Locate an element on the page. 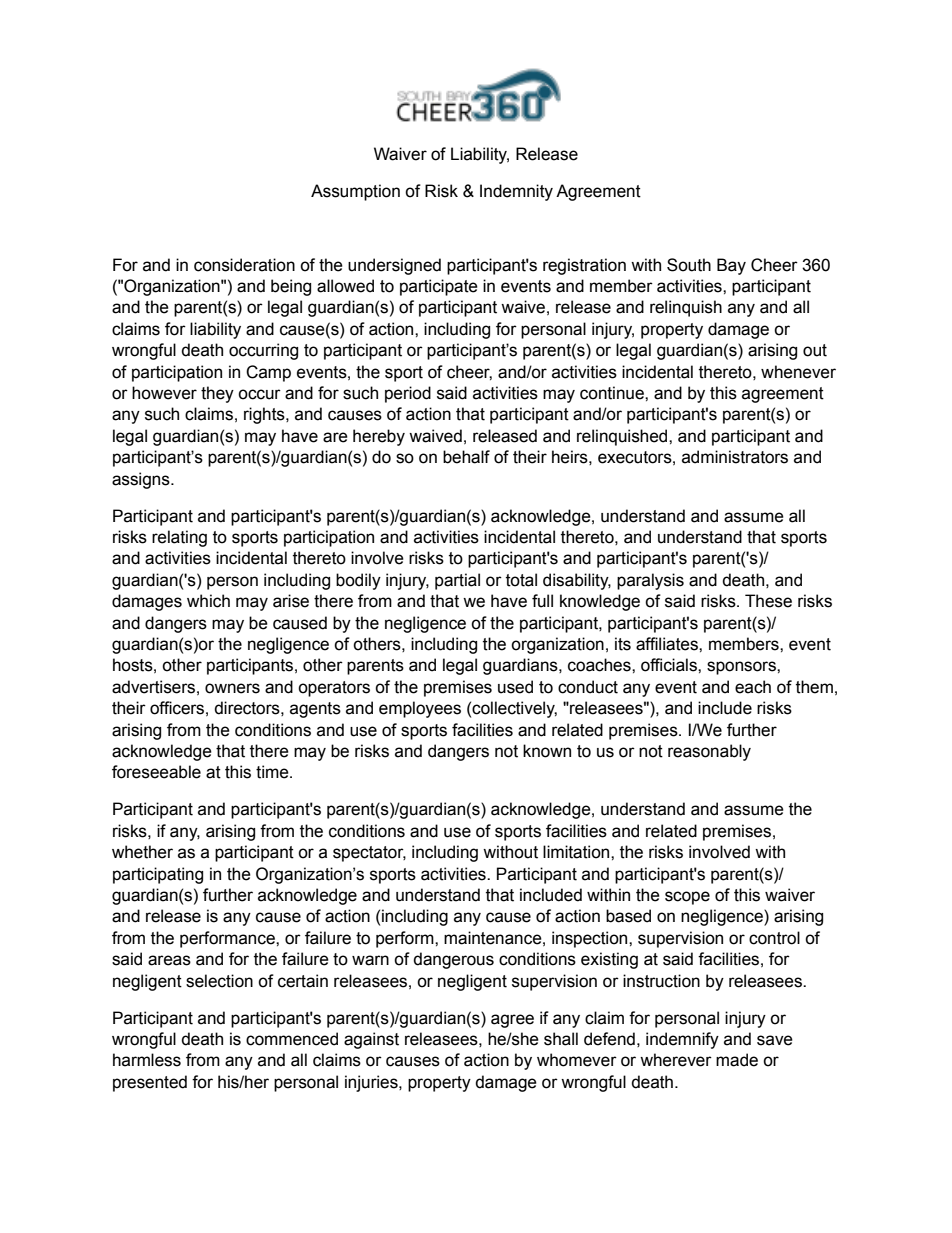 This page has height=1233, width=952. participating is located at coordinates (158, 875).
